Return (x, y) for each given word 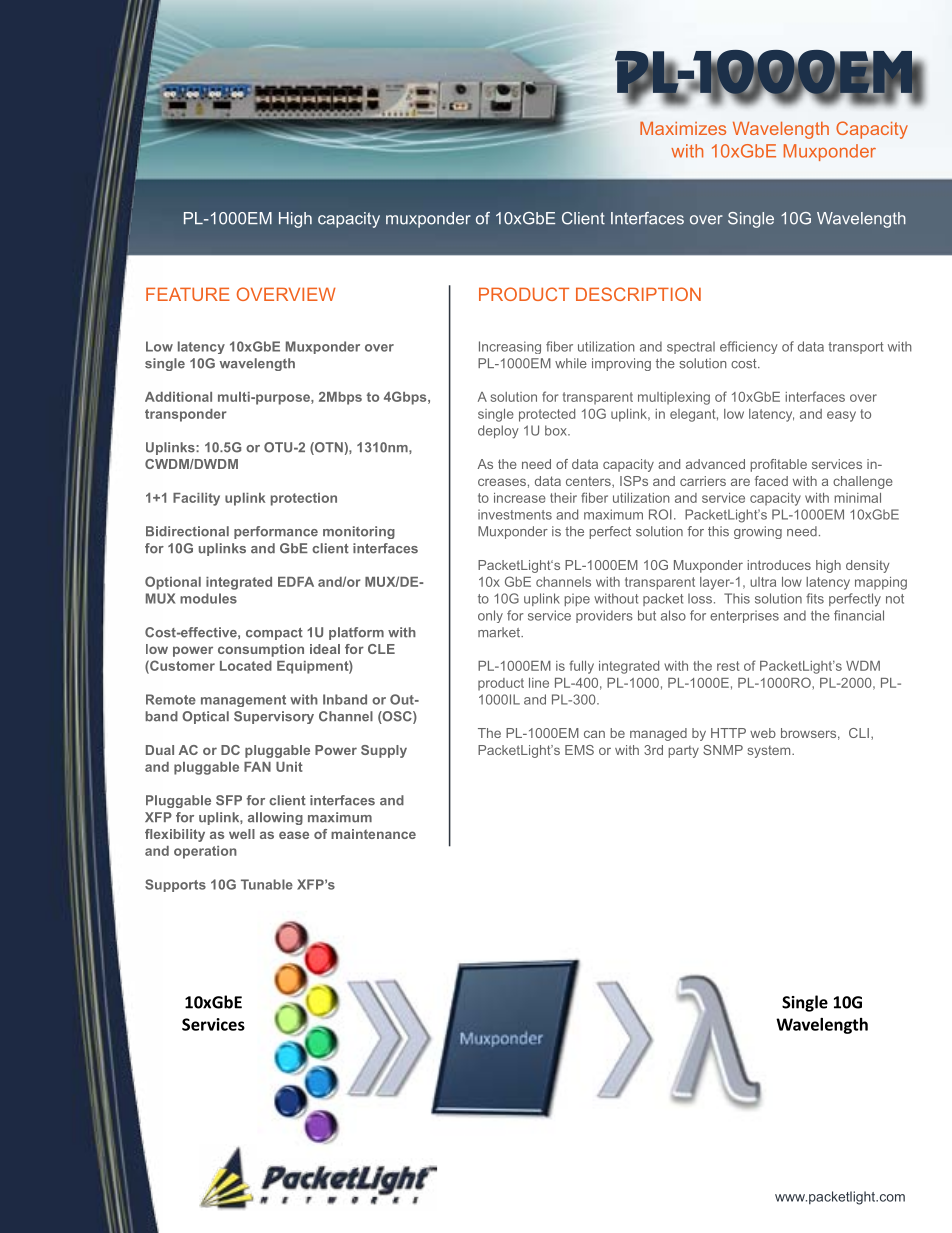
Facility (196, 499)
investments (515, 514)
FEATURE (188, 294)
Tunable (267, 884)
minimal (857, 498)
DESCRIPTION (638, 294)
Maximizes (683, 128)
